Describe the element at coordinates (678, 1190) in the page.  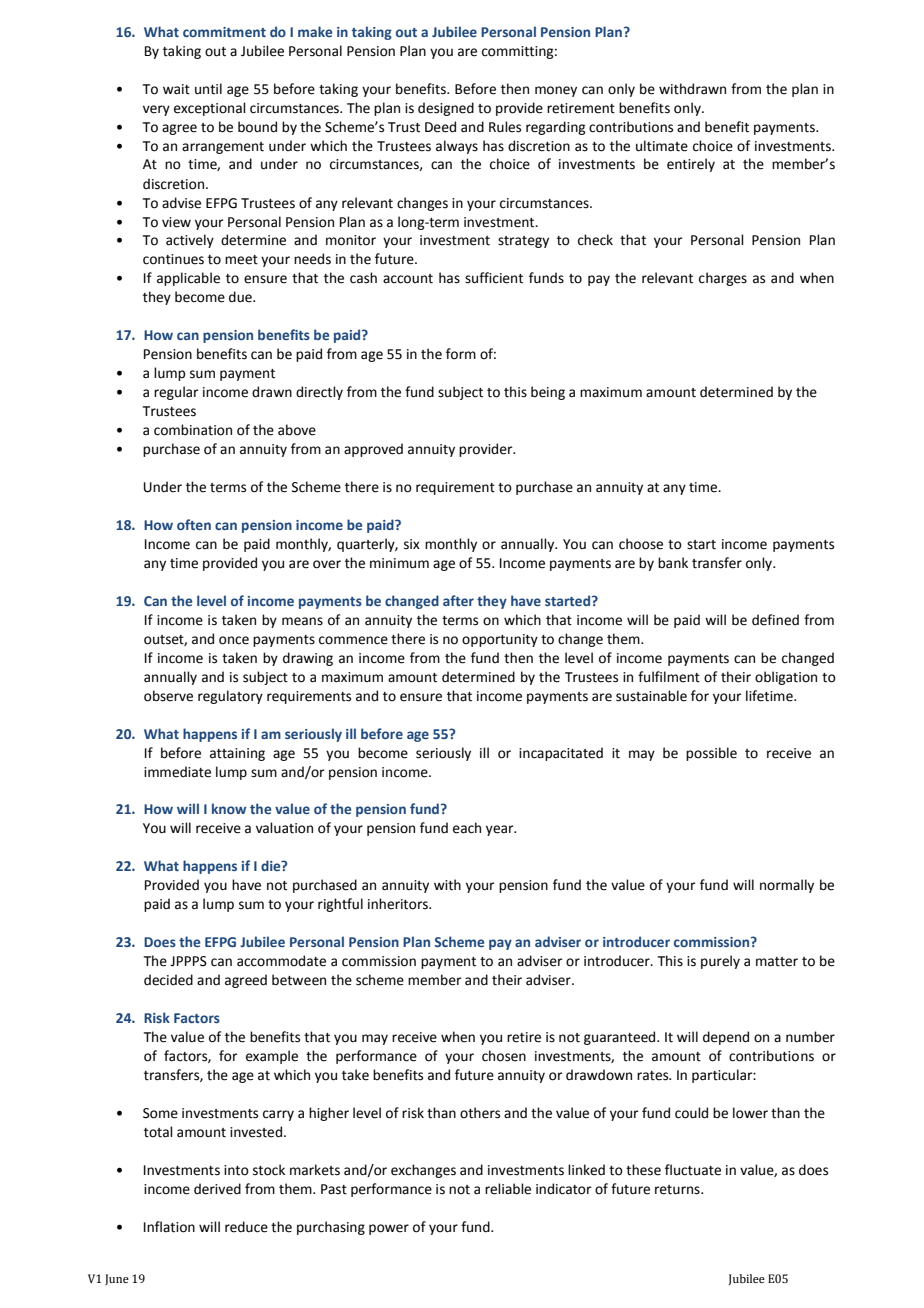
I see `returns` at that location.
